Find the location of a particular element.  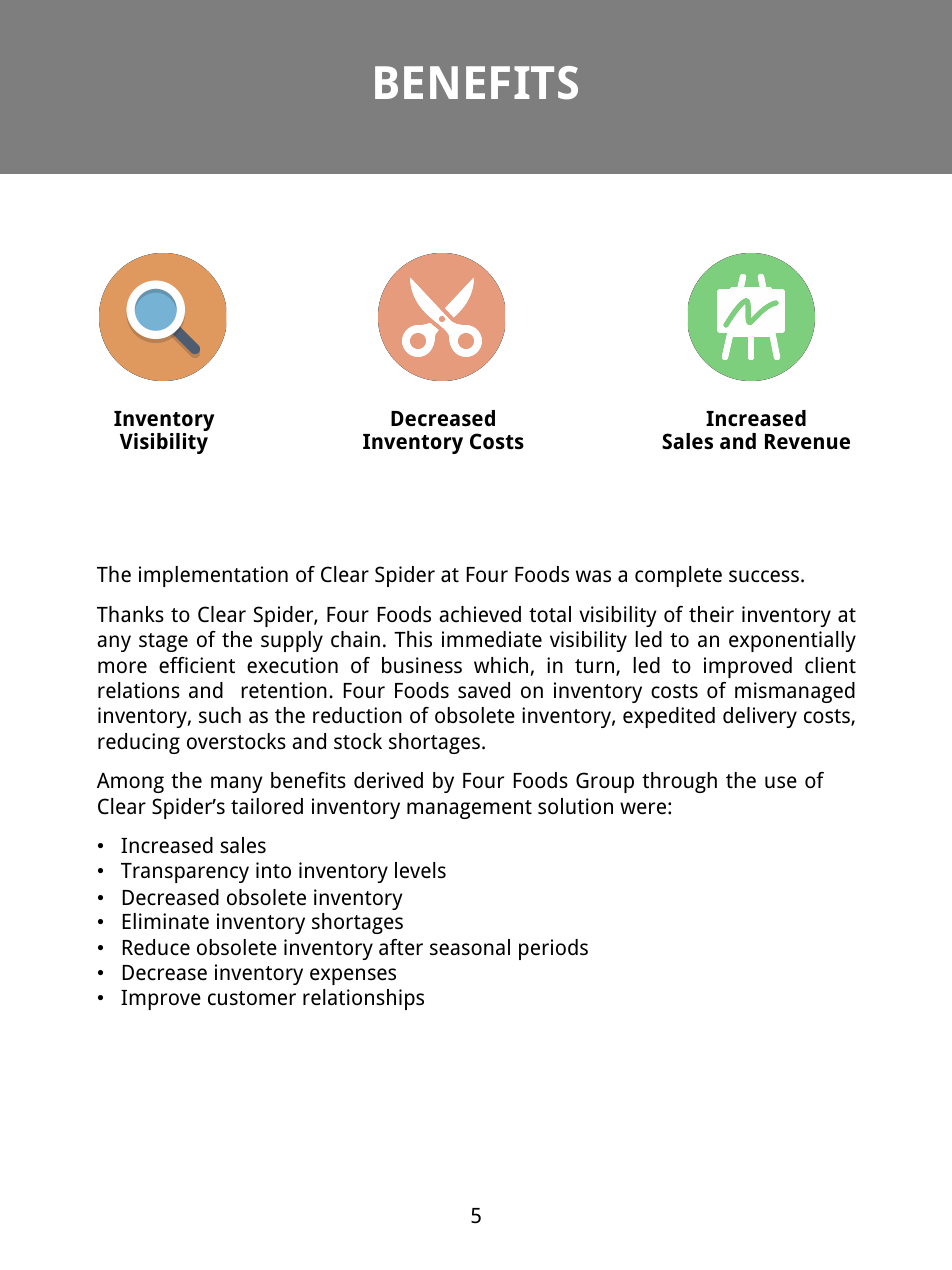

implementation is located at coordinates (213, 576).
